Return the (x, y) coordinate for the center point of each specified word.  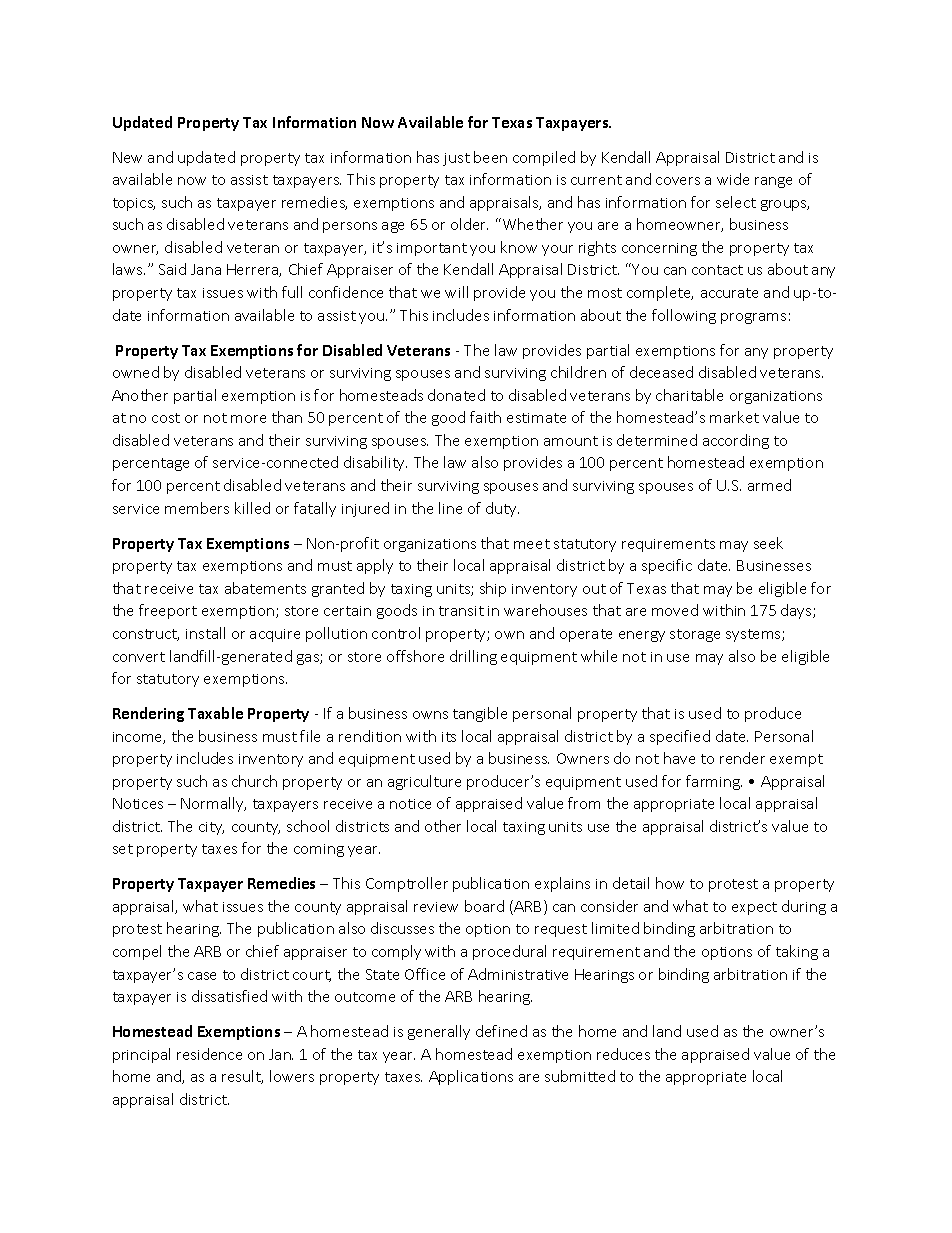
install (205, 633)
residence (209, 1054)
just (456, 159)
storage (695, 635)
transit (461, 611)
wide (733, 179)
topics (134, 204)
